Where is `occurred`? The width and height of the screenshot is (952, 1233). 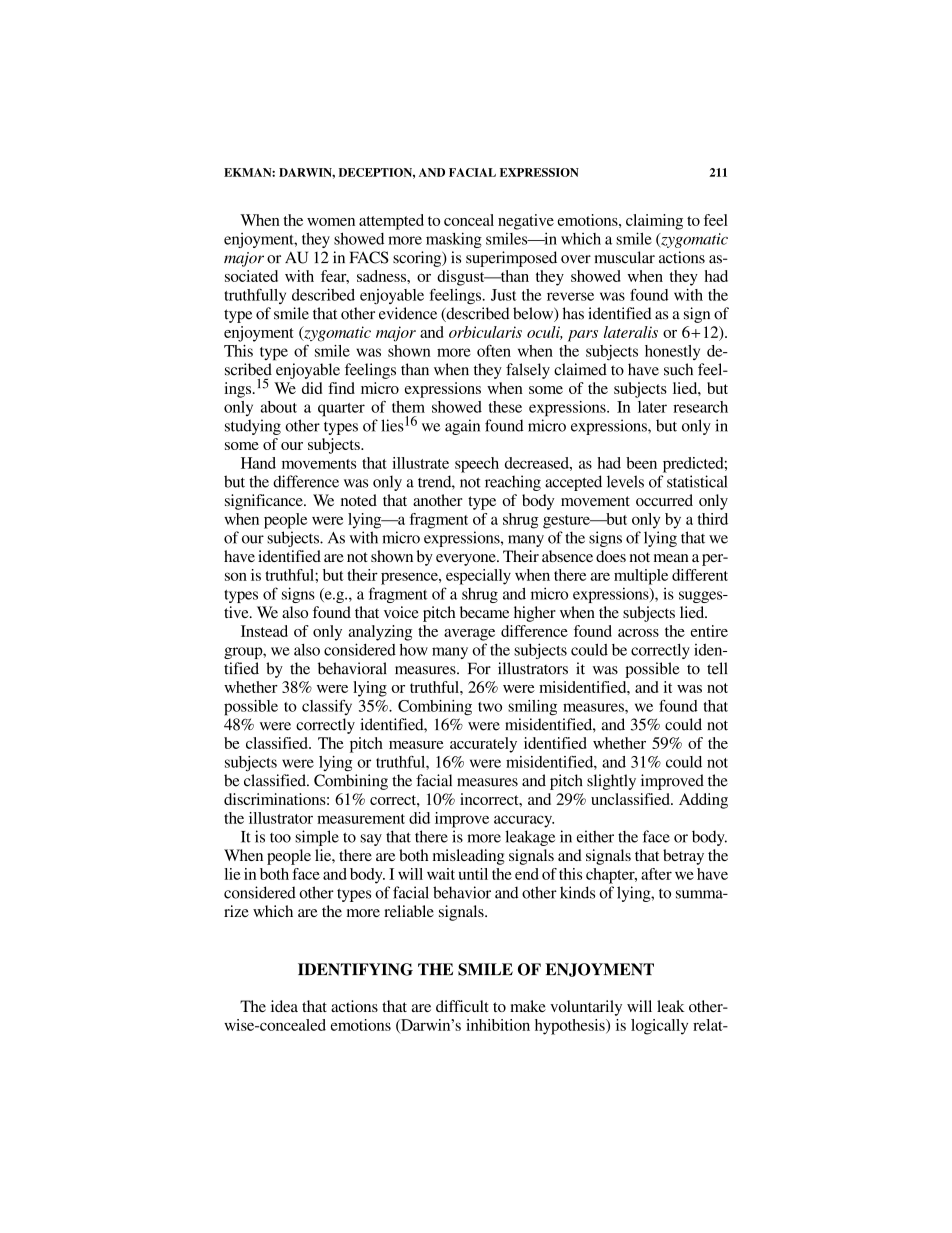 occurred is located at coordinates (664, 500).
